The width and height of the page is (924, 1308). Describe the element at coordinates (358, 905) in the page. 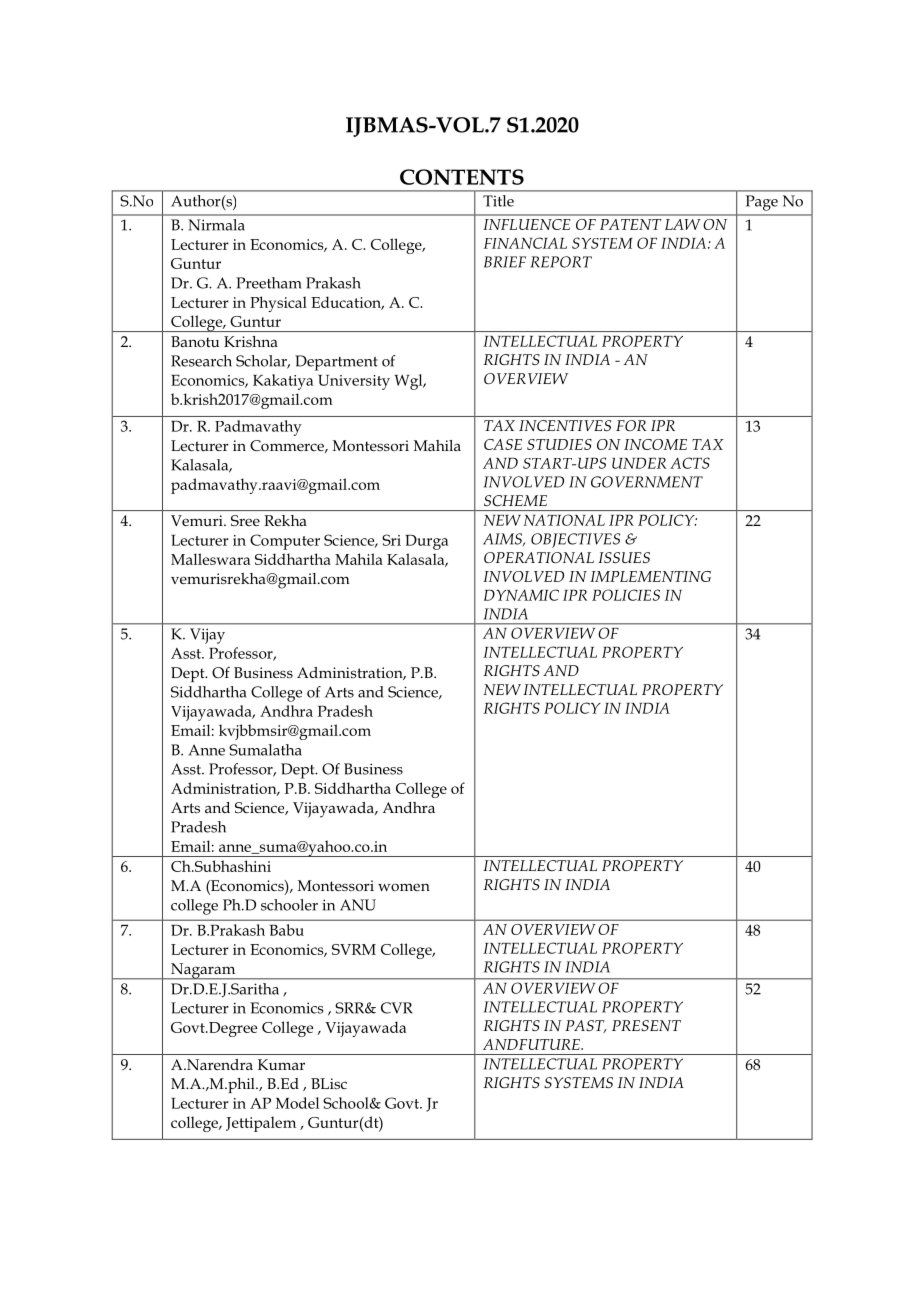

I see `ANU` at that location.
